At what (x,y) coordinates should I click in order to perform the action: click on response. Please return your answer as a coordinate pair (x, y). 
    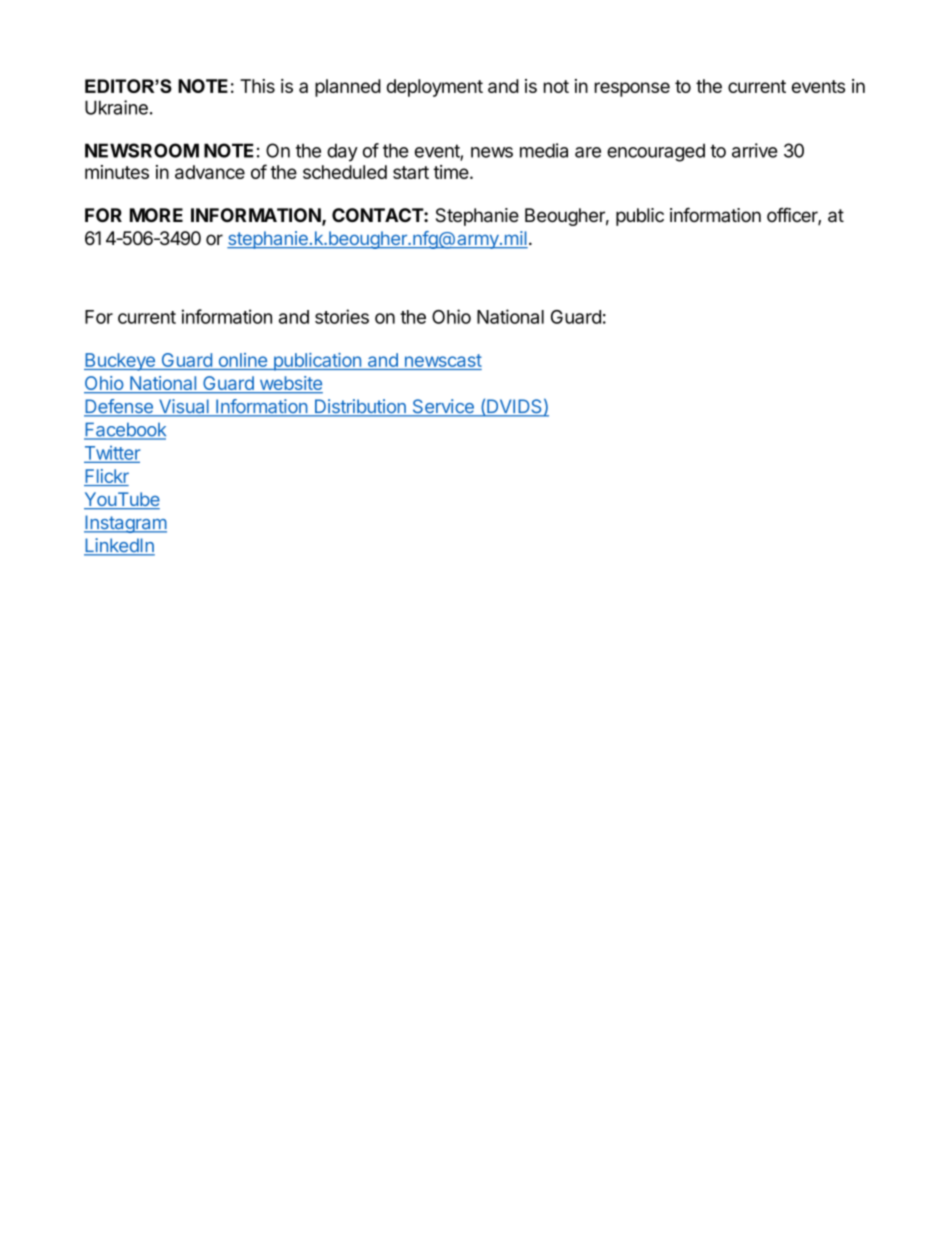
    Looking at the image, I should click on (632, 89).
